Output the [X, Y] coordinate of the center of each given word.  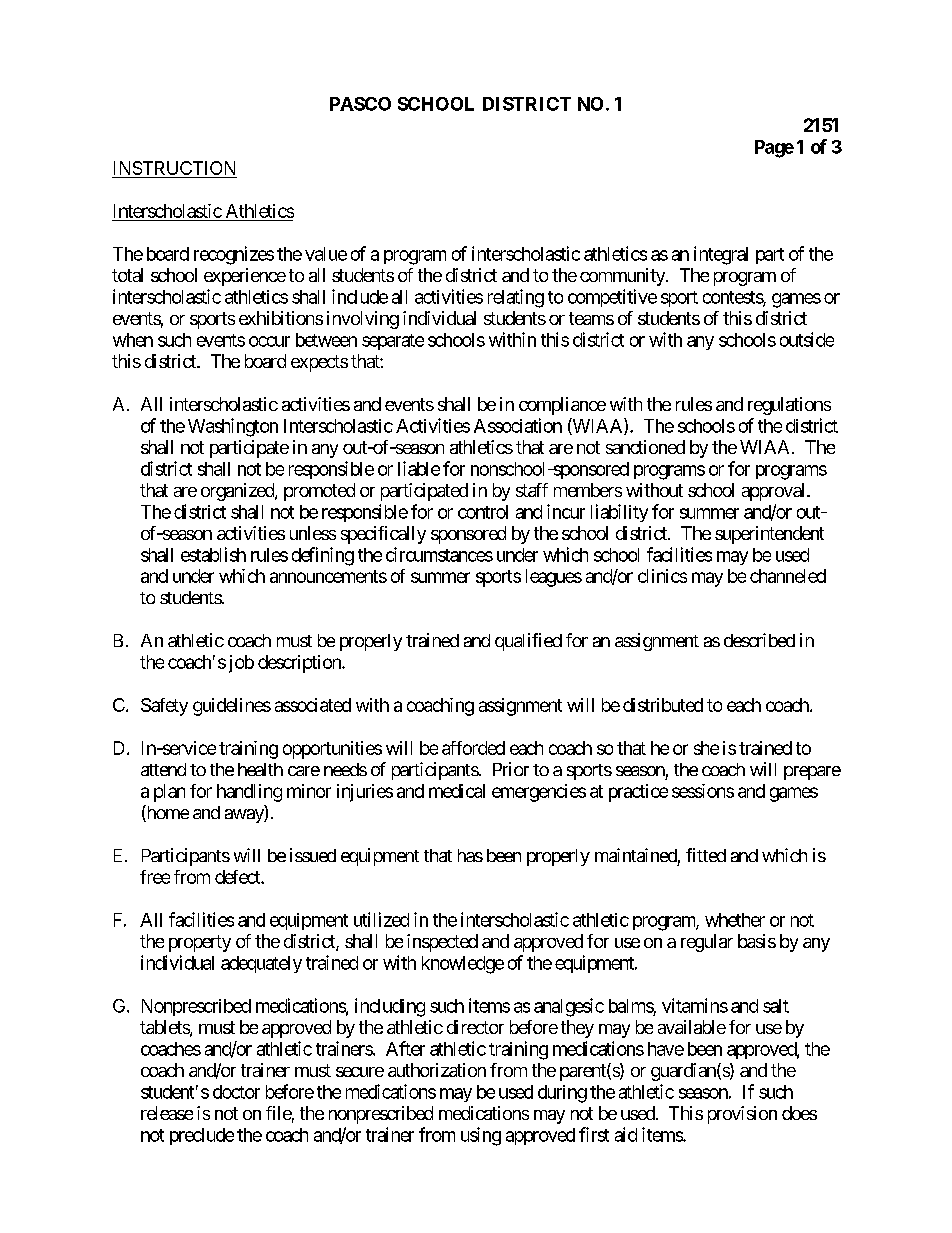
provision [742, 1115]
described [759, 640]
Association [518, 425]
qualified [528, 642]
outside [807, 339]
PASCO [360, 104]
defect [238, 877]
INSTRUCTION [174, 168]
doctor [236, 1092]
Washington [233, 427]
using [481, 1136]
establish [213, 554]
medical [457, 791]
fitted [706, 855]
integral [721, 255]
